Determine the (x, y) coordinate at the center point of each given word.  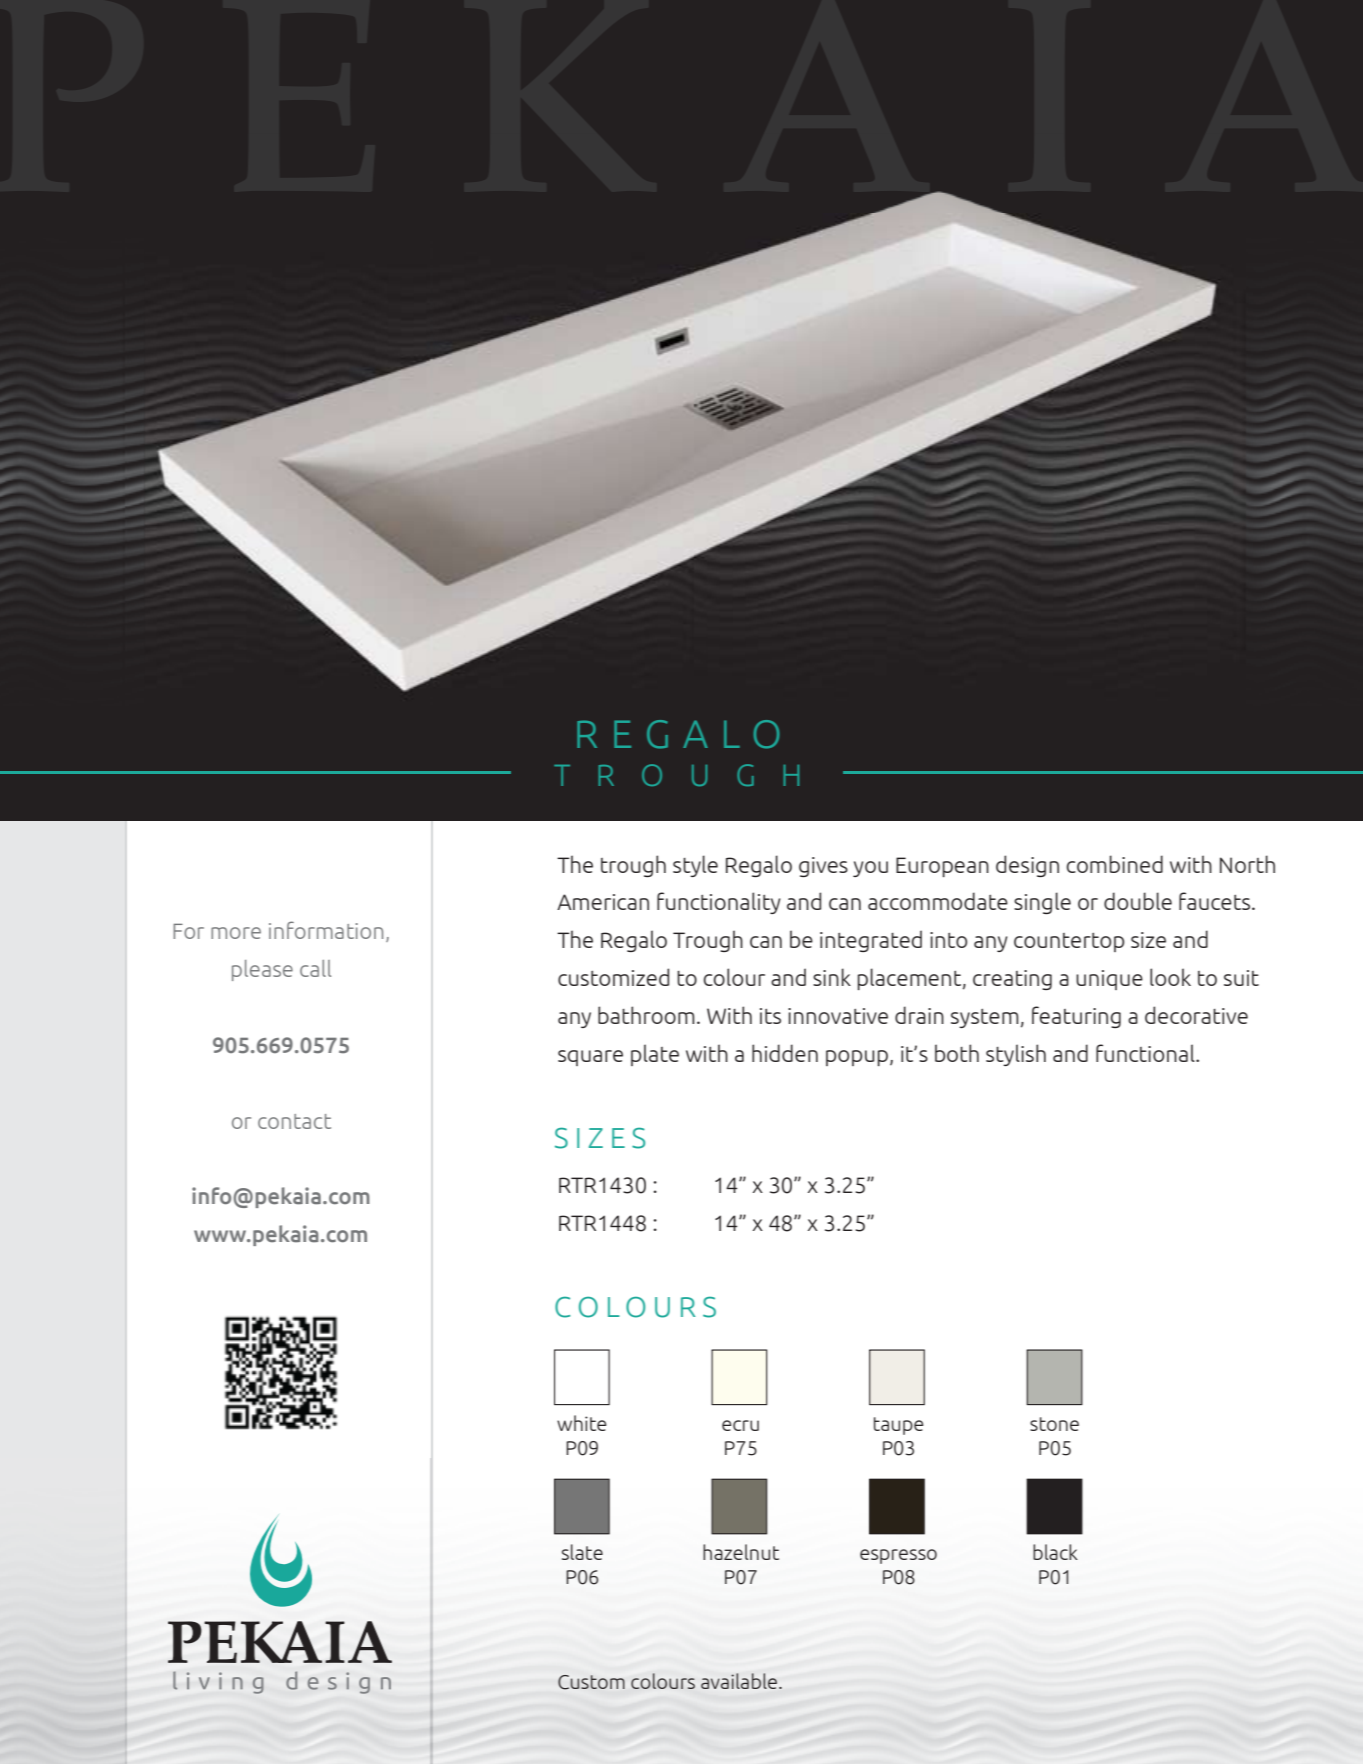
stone (1054, 1424)
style (695, 866)
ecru (740, 1425)
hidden (785, 1053)
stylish (1016, 1055)
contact (294, 1121)
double (1138, 901)
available (740, 1681)
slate (582, 1552)
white (582, 1423)
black (1055, 1552)
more (236, 933)
